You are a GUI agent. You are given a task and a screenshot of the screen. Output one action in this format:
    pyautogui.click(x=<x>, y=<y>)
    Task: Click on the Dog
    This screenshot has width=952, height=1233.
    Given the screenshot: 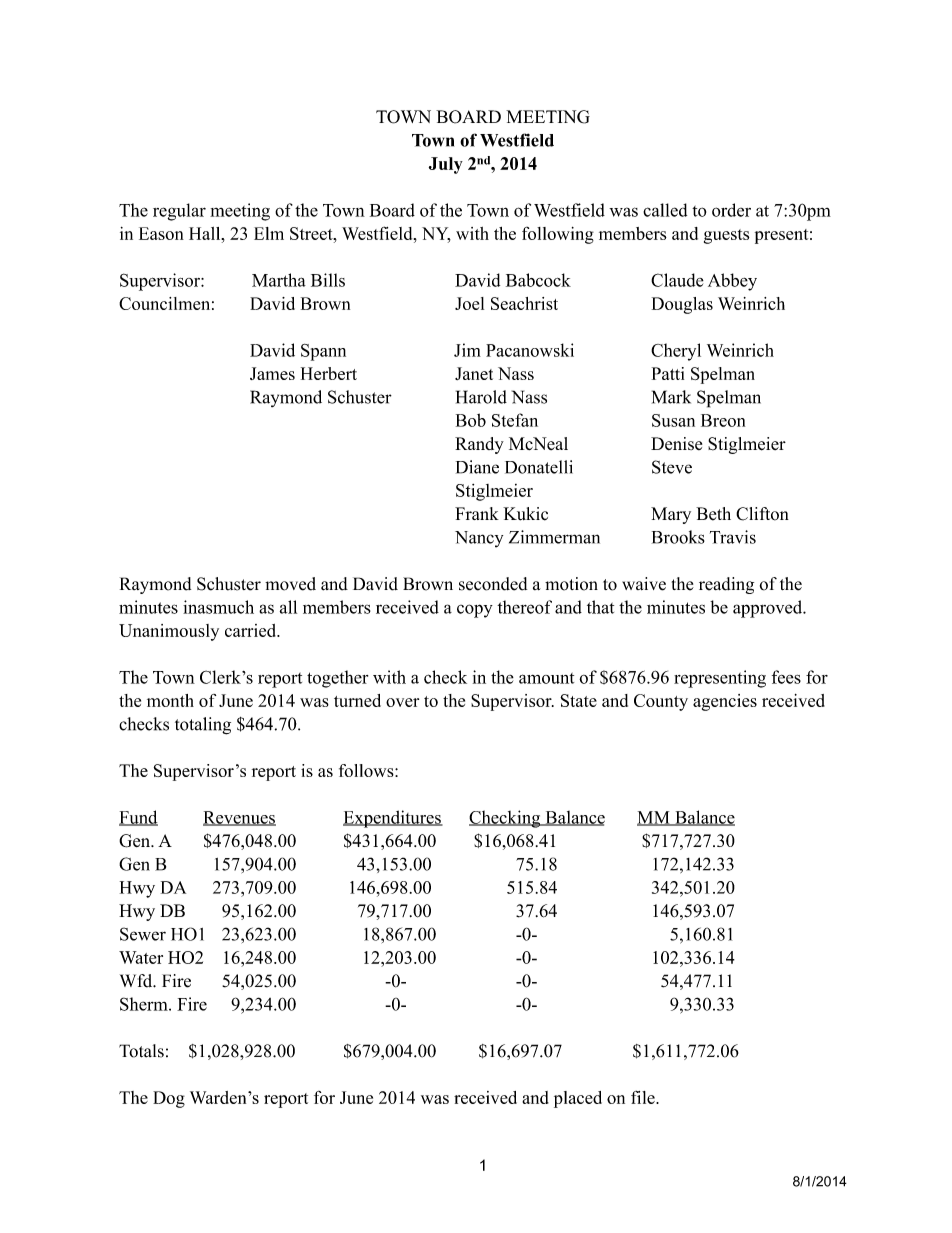 What is the action you would take?
    pyautogui.click(x=169, y=1099)
